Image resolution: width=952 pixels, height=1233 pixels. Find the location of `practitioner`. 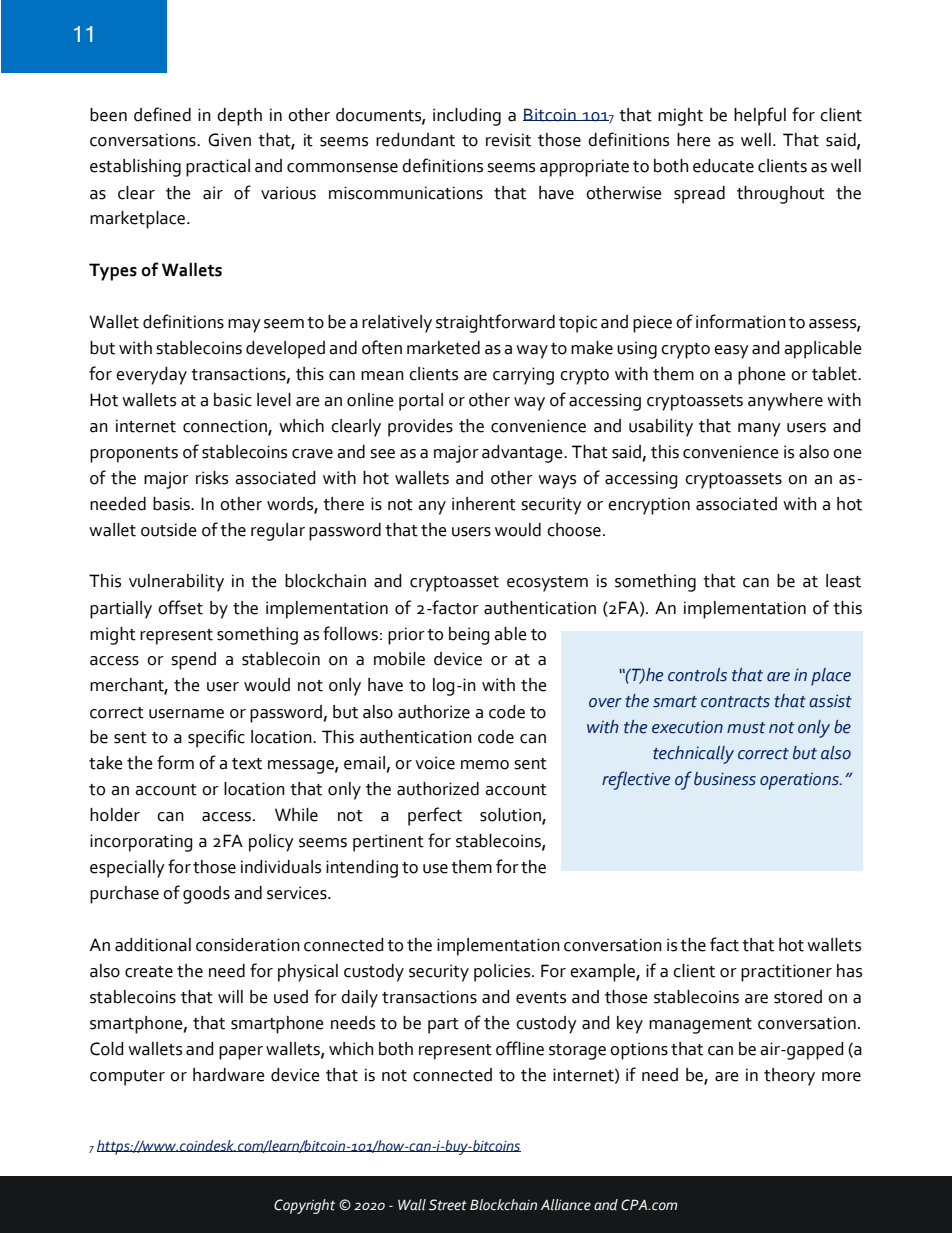

practitioner is located at coordinates (786, 973).
